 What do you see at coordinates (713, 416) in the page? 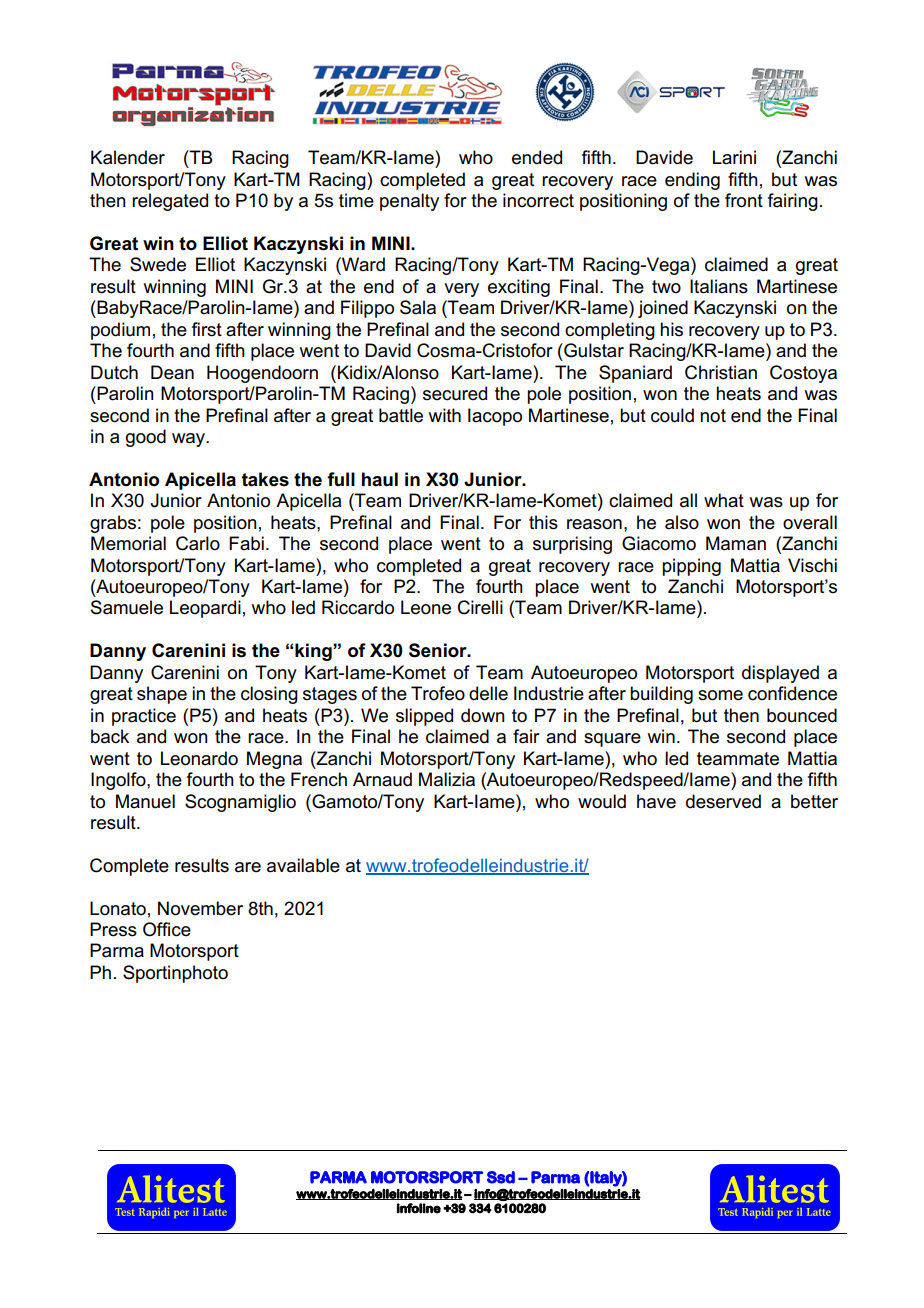
I see `not` at bounding box center [713, 416].
